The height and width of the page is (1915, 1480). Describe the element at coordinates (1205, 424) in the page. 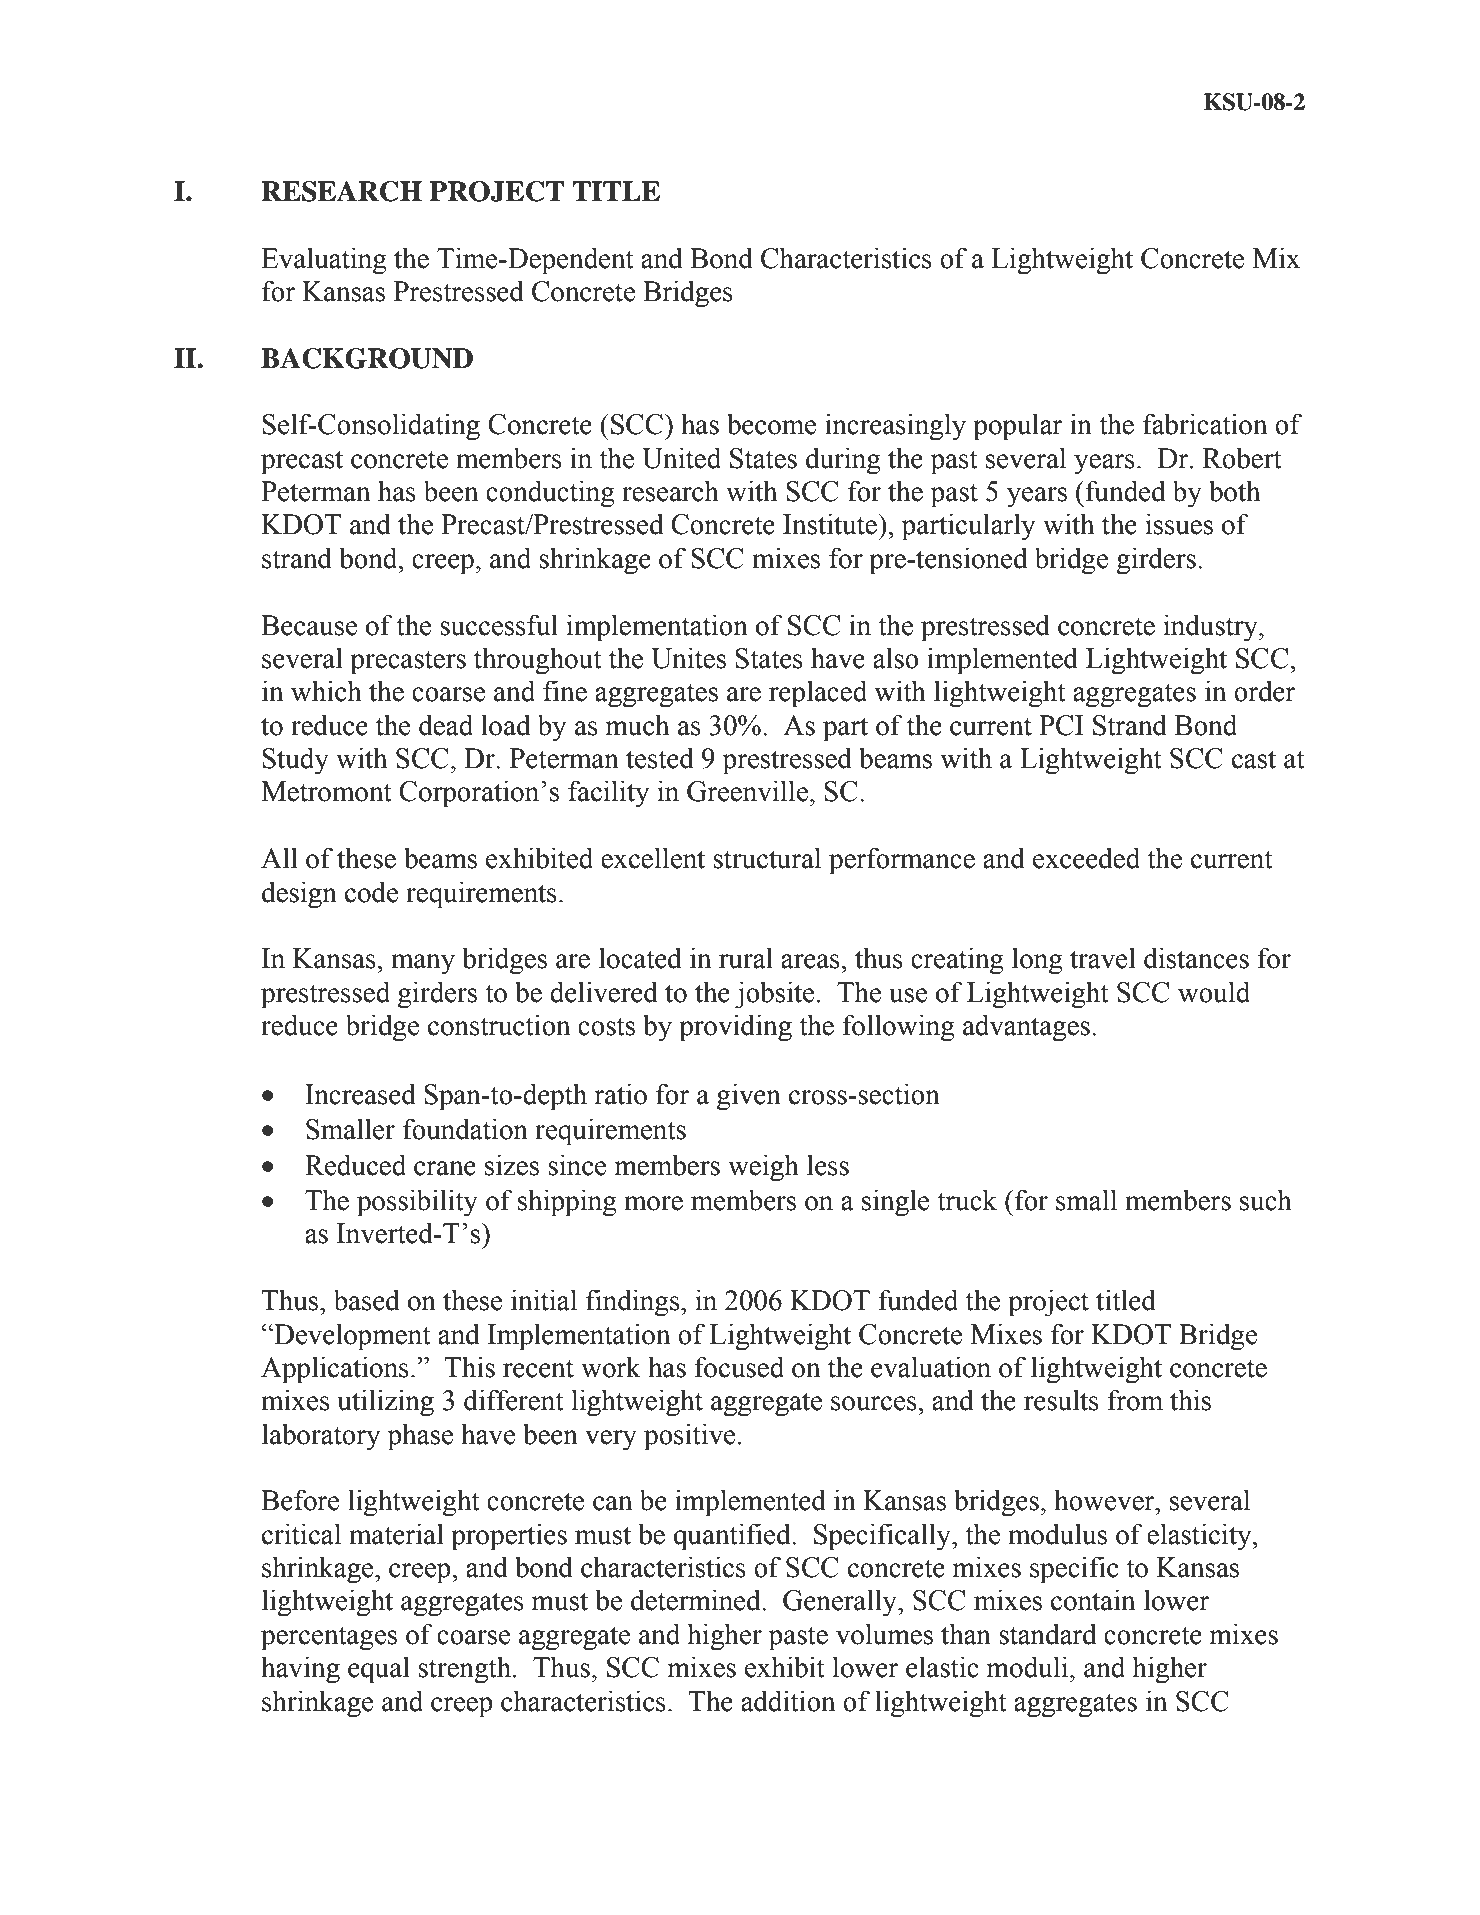

I see `fabrication` at that location.
